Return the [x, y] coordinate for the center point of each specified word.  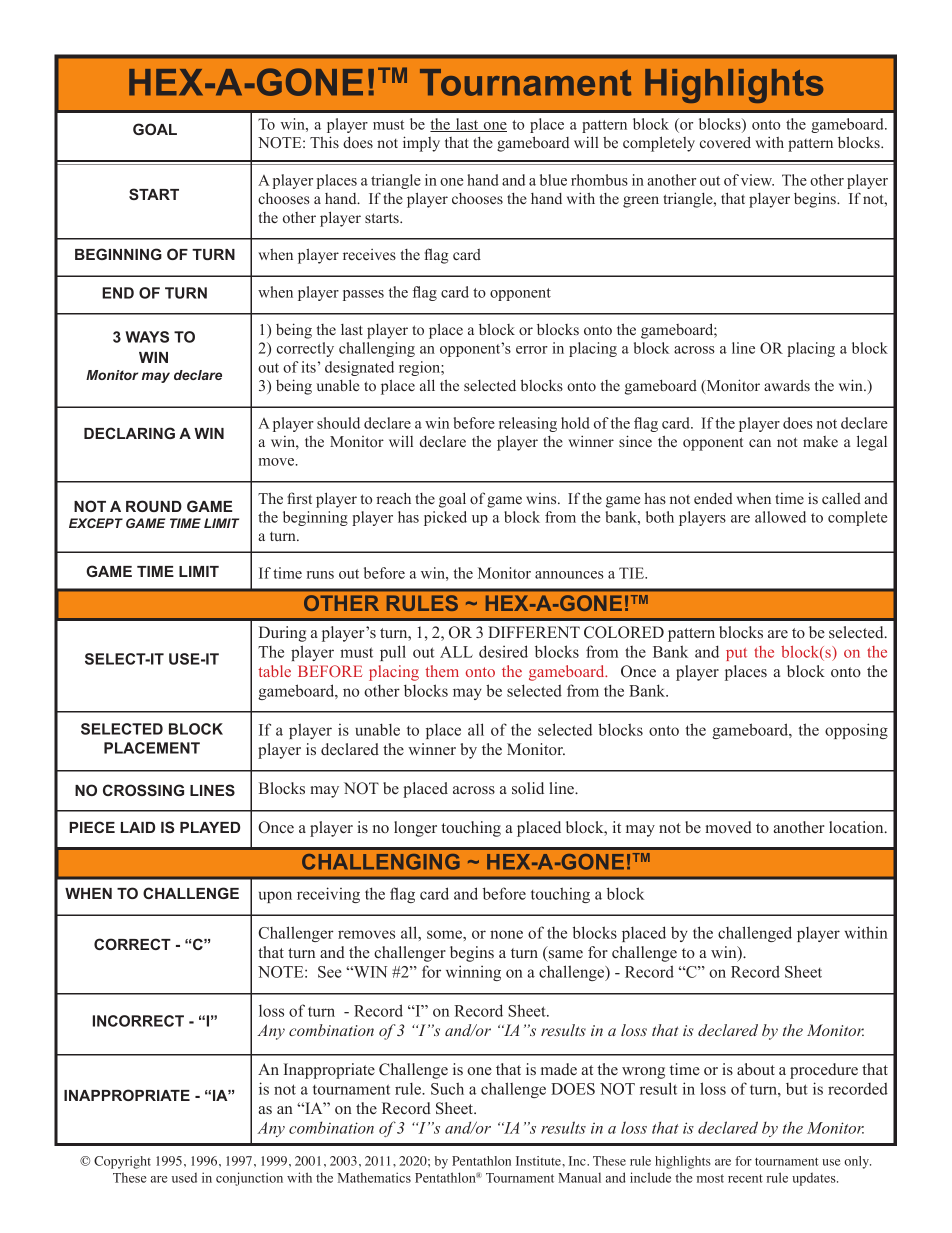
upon [275, 897]
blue [553, 180]
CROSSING [143, 790]
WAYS [147, 337]
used [184, 1178]
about [756, 1069]
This [324, 142]
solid [528, 788]
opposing [856, 731]
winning [473, 973]
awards [787, 385]
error [532, 350]
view [757, 180]
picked [445, 518]
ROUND [154, 506]
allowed [780, 517]
